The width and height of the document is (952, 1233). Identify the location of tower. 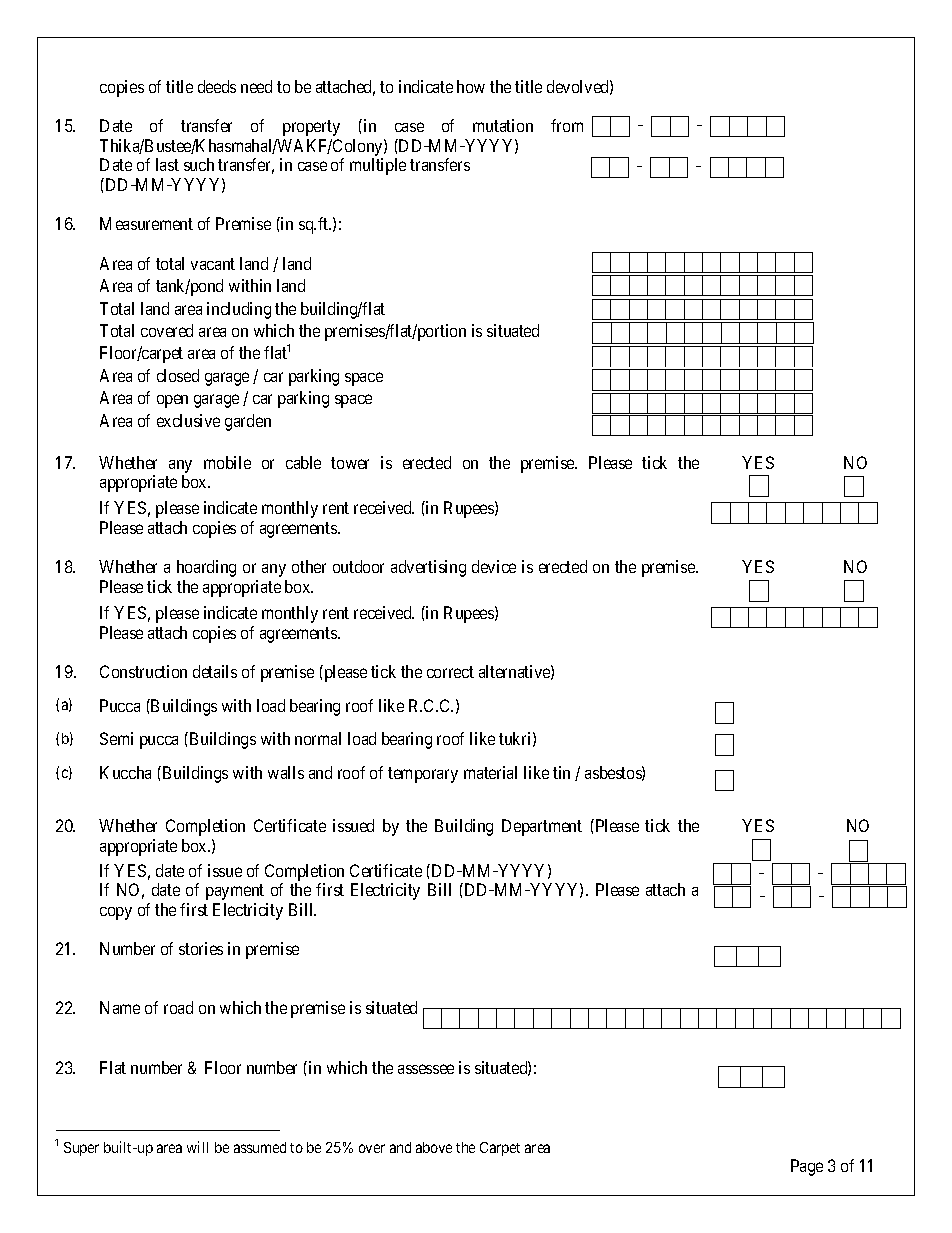
(350, 463).
